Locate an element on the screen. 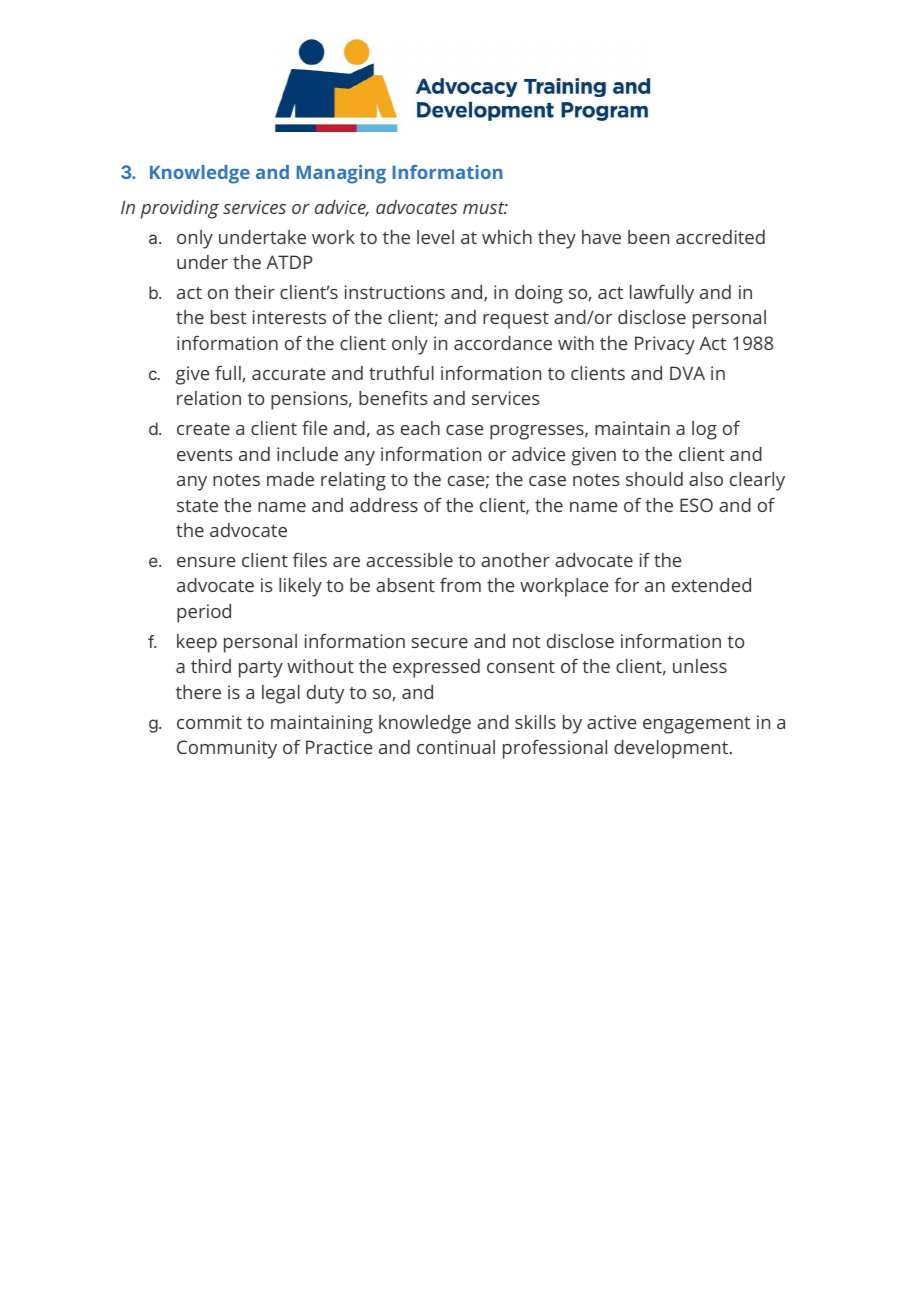 This screenshot has width=924, height=1308. accurate is located at coordinates (288, 374).
